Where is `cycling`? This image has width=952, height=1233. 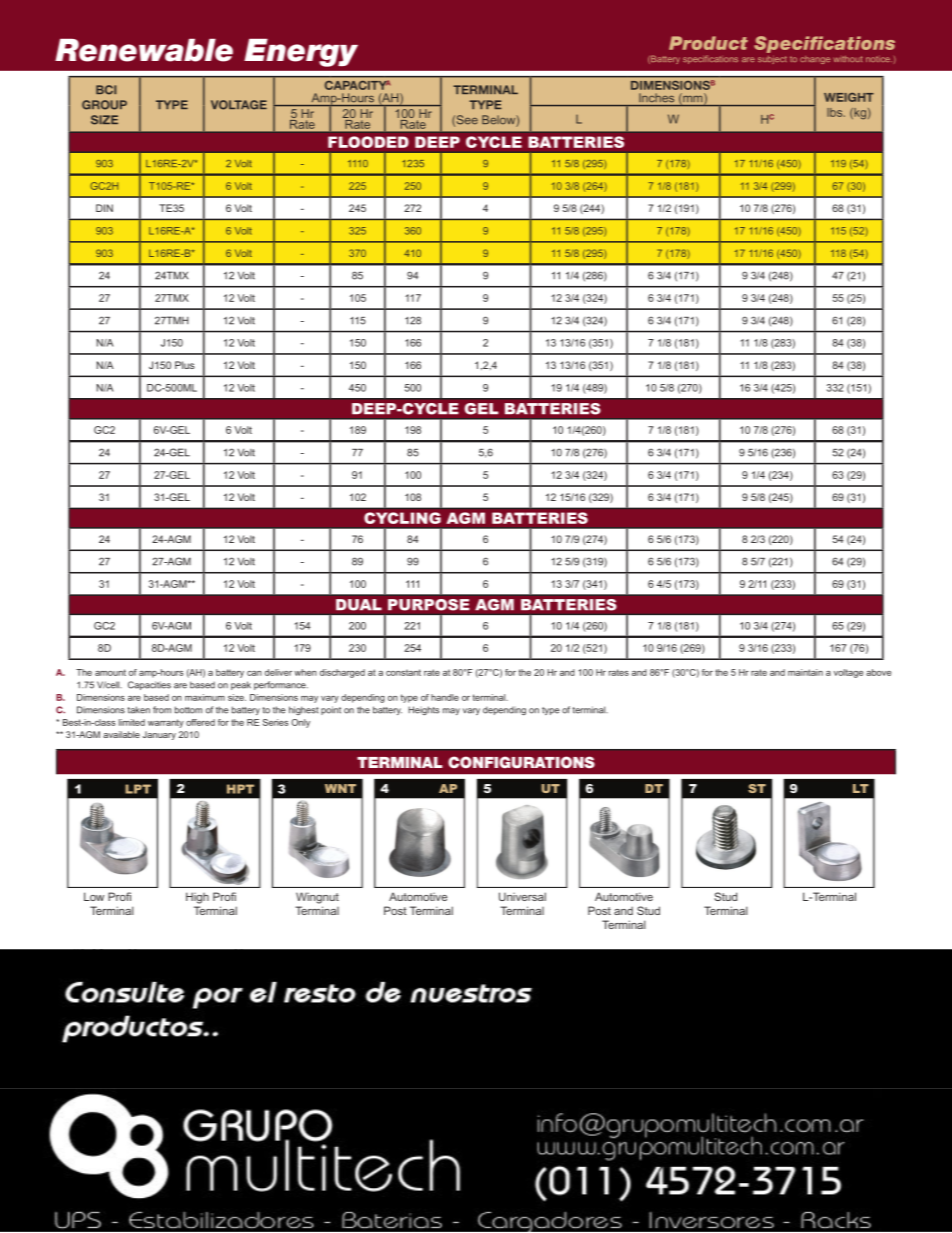
cycling is located at coordinates (402, 518).
